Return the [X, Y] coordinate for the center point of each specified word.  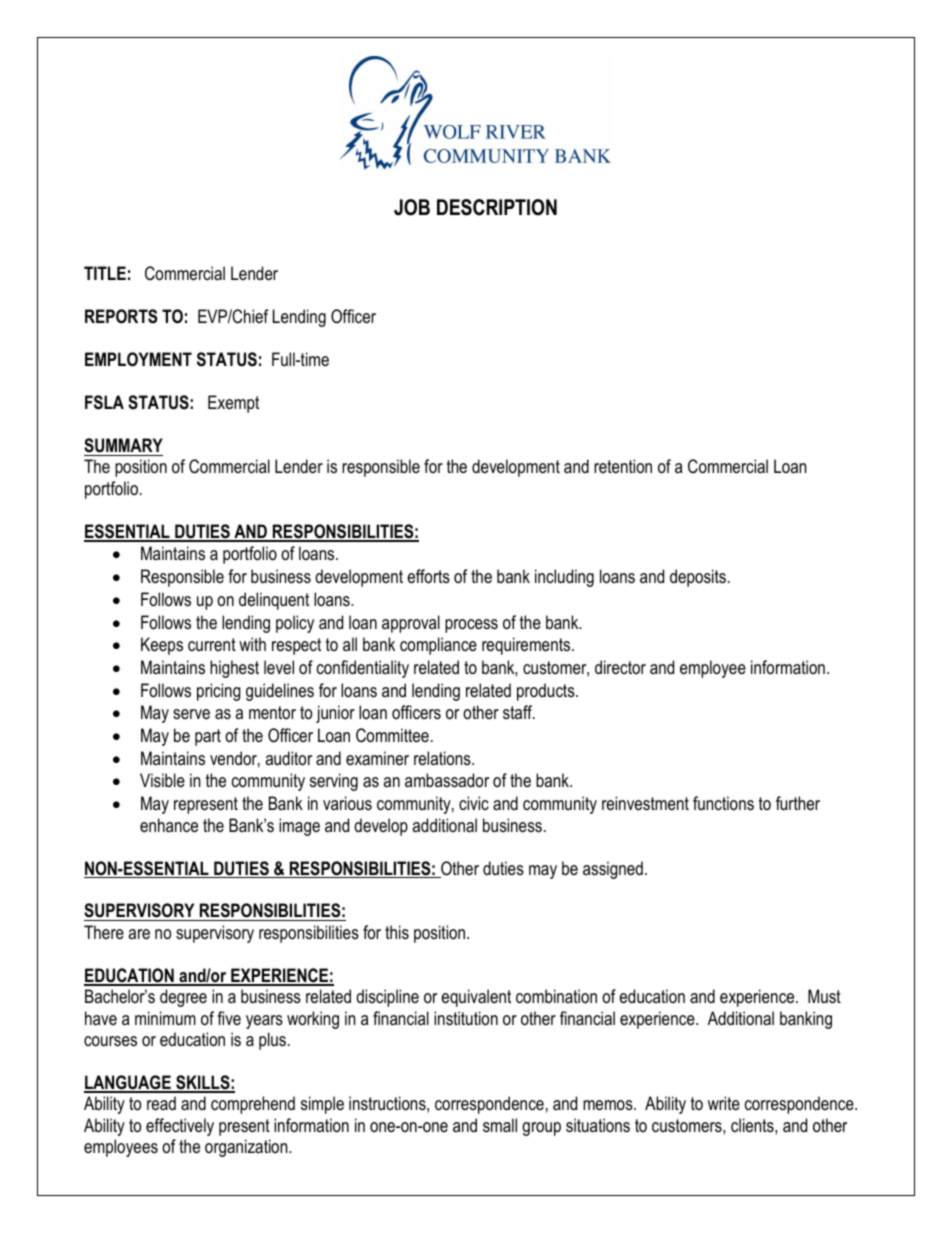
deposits [698, 578]
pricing [219, 692]
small [500, 1125]
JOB [412, 207]
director [620, 667]
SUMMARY [123, 445]
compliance [438, 646]
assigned [613, 870]
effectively [180, 1127]
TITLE [105, 273]
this [397, 932]
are [139, 934]
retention [623, 466]
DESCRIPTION [497, 207]
